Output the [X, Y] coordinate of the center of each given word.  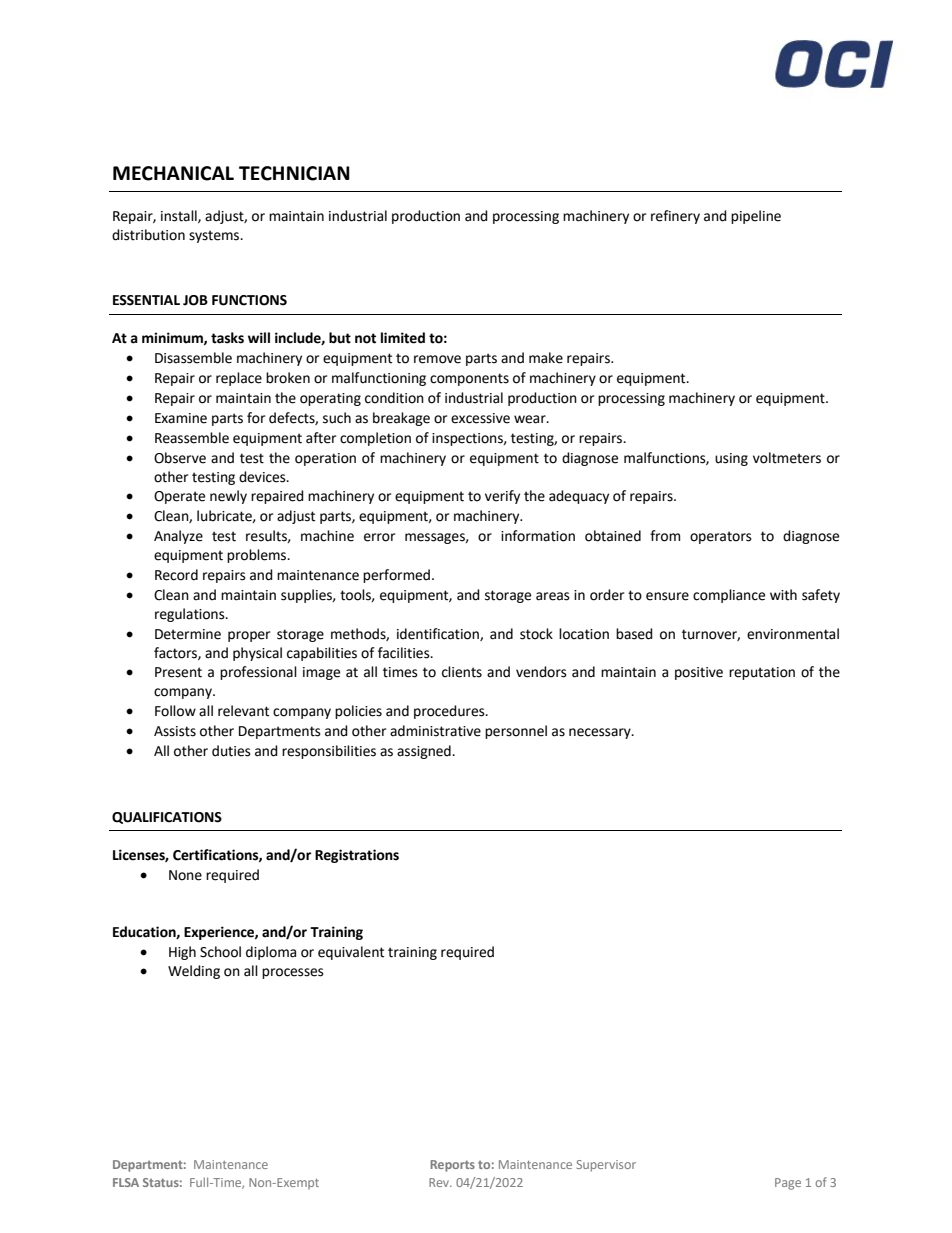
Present [178, 672]
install [180, 216]
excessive [480, 418]
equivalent [351, 953]
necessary [601, 733]
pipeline [756, 217]
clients [462, 672]
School [220, 952]
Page [788, 1184]
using [731, 459]
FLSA [126, 1182]
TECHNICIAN [294, 173]
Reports [452, 1166]
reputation [762, 673]
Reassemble [192, 438]
